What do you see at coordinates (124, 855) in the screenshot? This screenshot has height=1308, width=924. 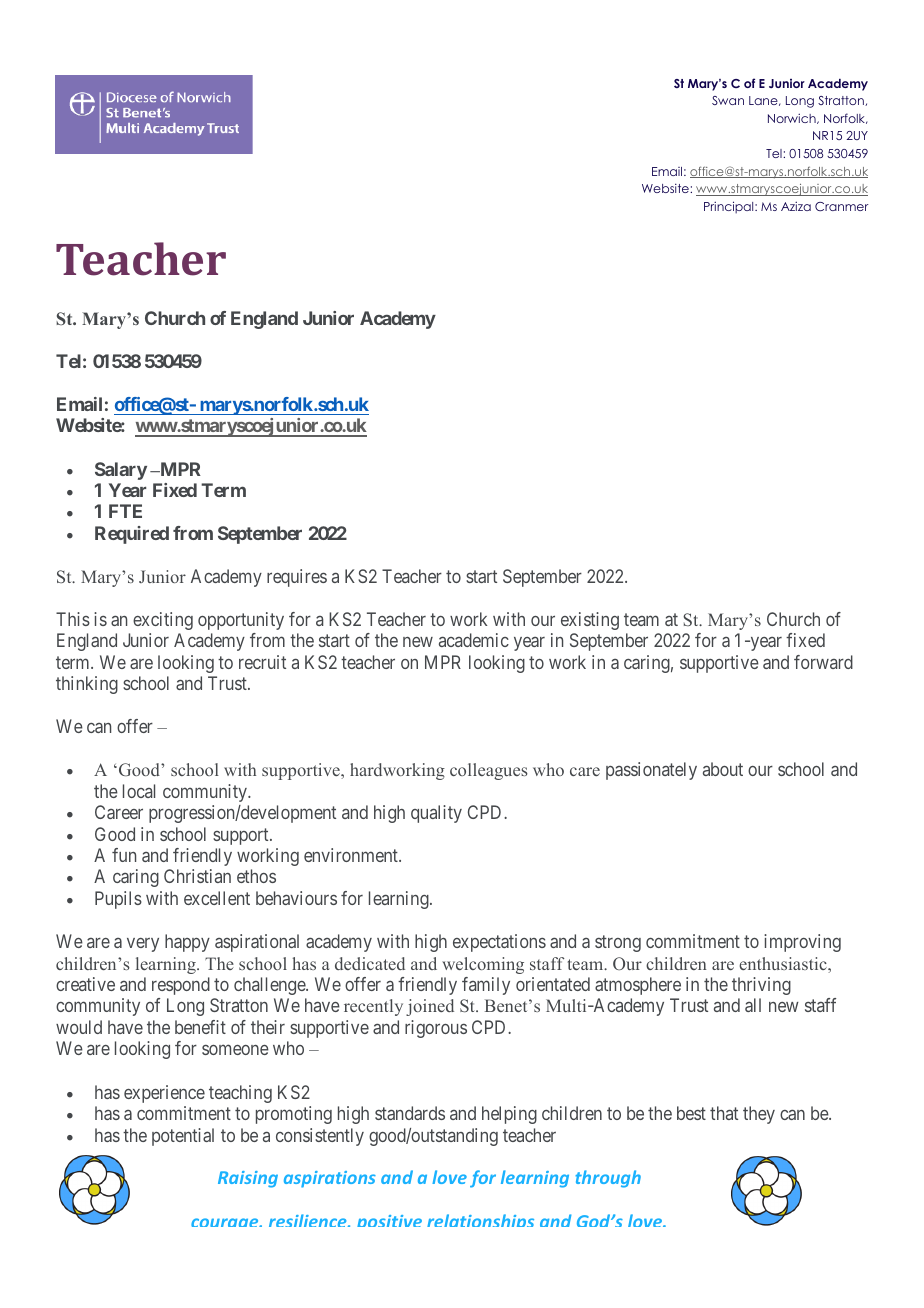 I see `fun` at bounding box center [124, 855].
